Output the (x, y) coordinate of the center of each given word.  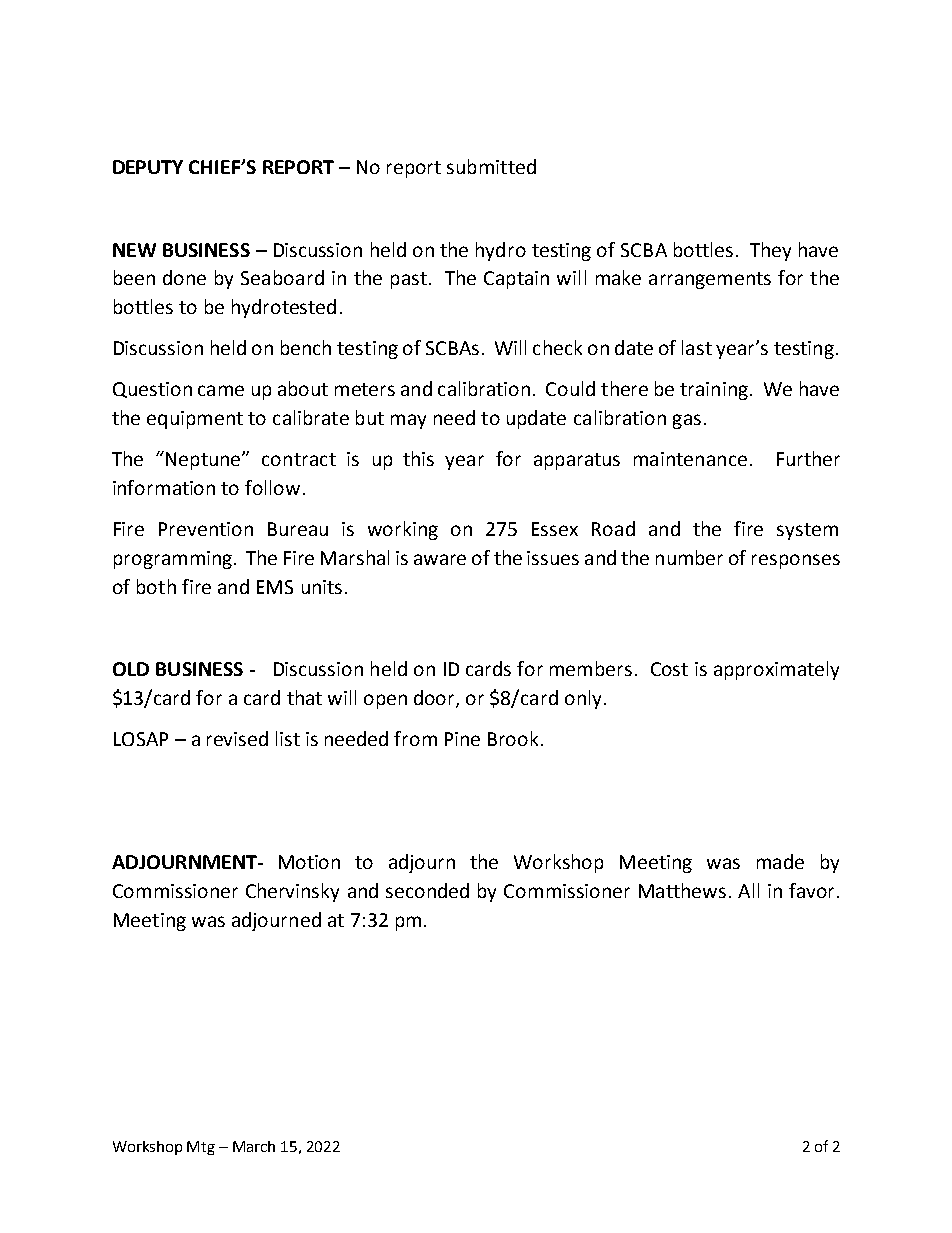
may (408, 421)
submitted (491, 166)
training (714, 391)
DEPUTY (148, 167)
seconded (427, 890)
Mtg (201, 1148)
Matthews (682, 890)
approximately (776, 670)
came (221, 390)
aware (440, 559)
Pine (462, 739)
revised (237, 738)
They (770, 251)
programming (173, 560)
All (748, 890)
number (689, 557)
